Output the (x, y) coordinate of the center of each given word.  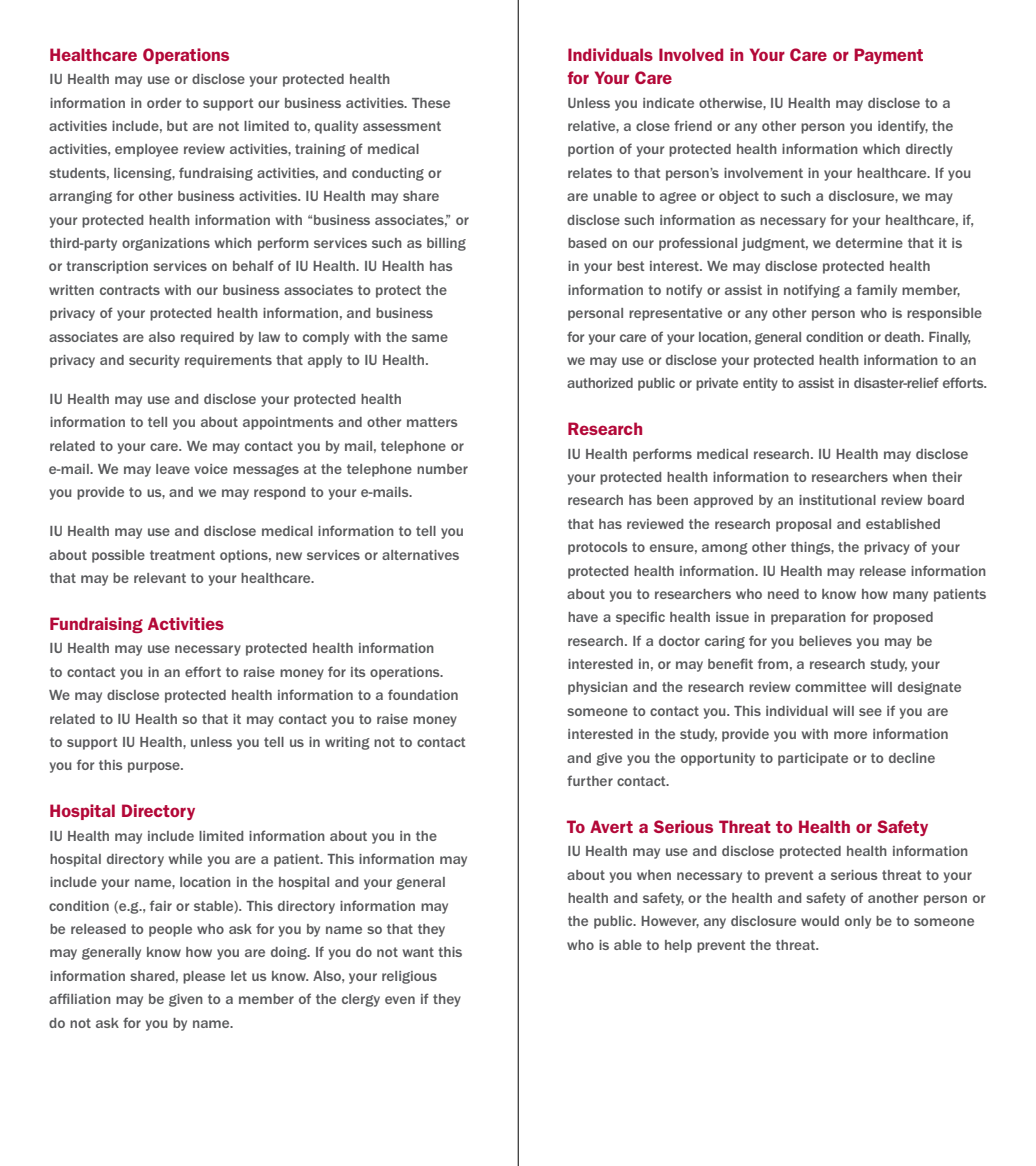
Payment (888, 56)
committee (830, 687)
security (154, 361)
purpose (155, 767)
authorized (600, 383)
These (431, 103)
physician (598, 688)
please (204, 977)
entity (760, 384)
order (164, 103)
